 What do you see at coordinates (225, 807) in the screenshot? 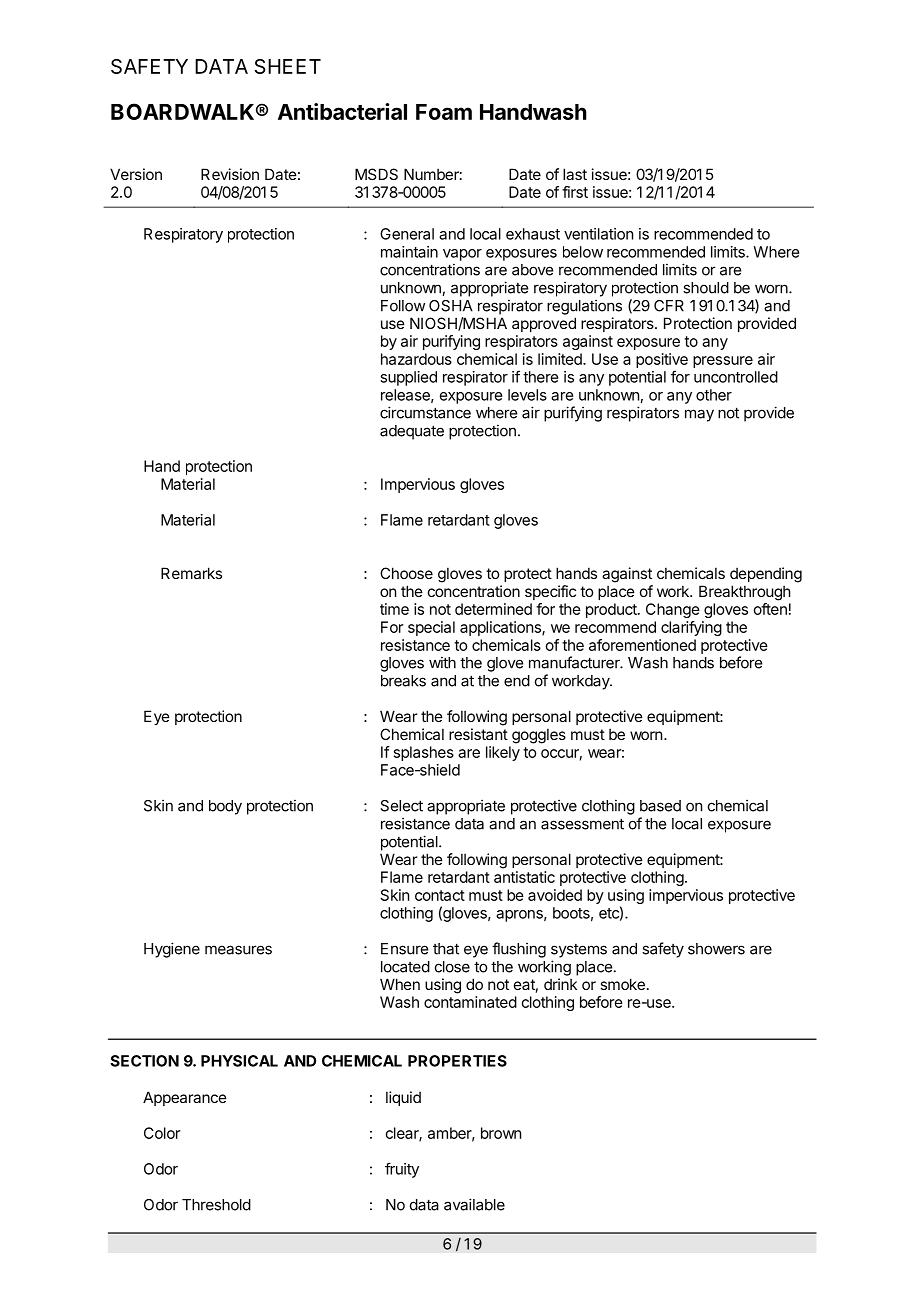
I see `body` at bounding box center [225, 807].
